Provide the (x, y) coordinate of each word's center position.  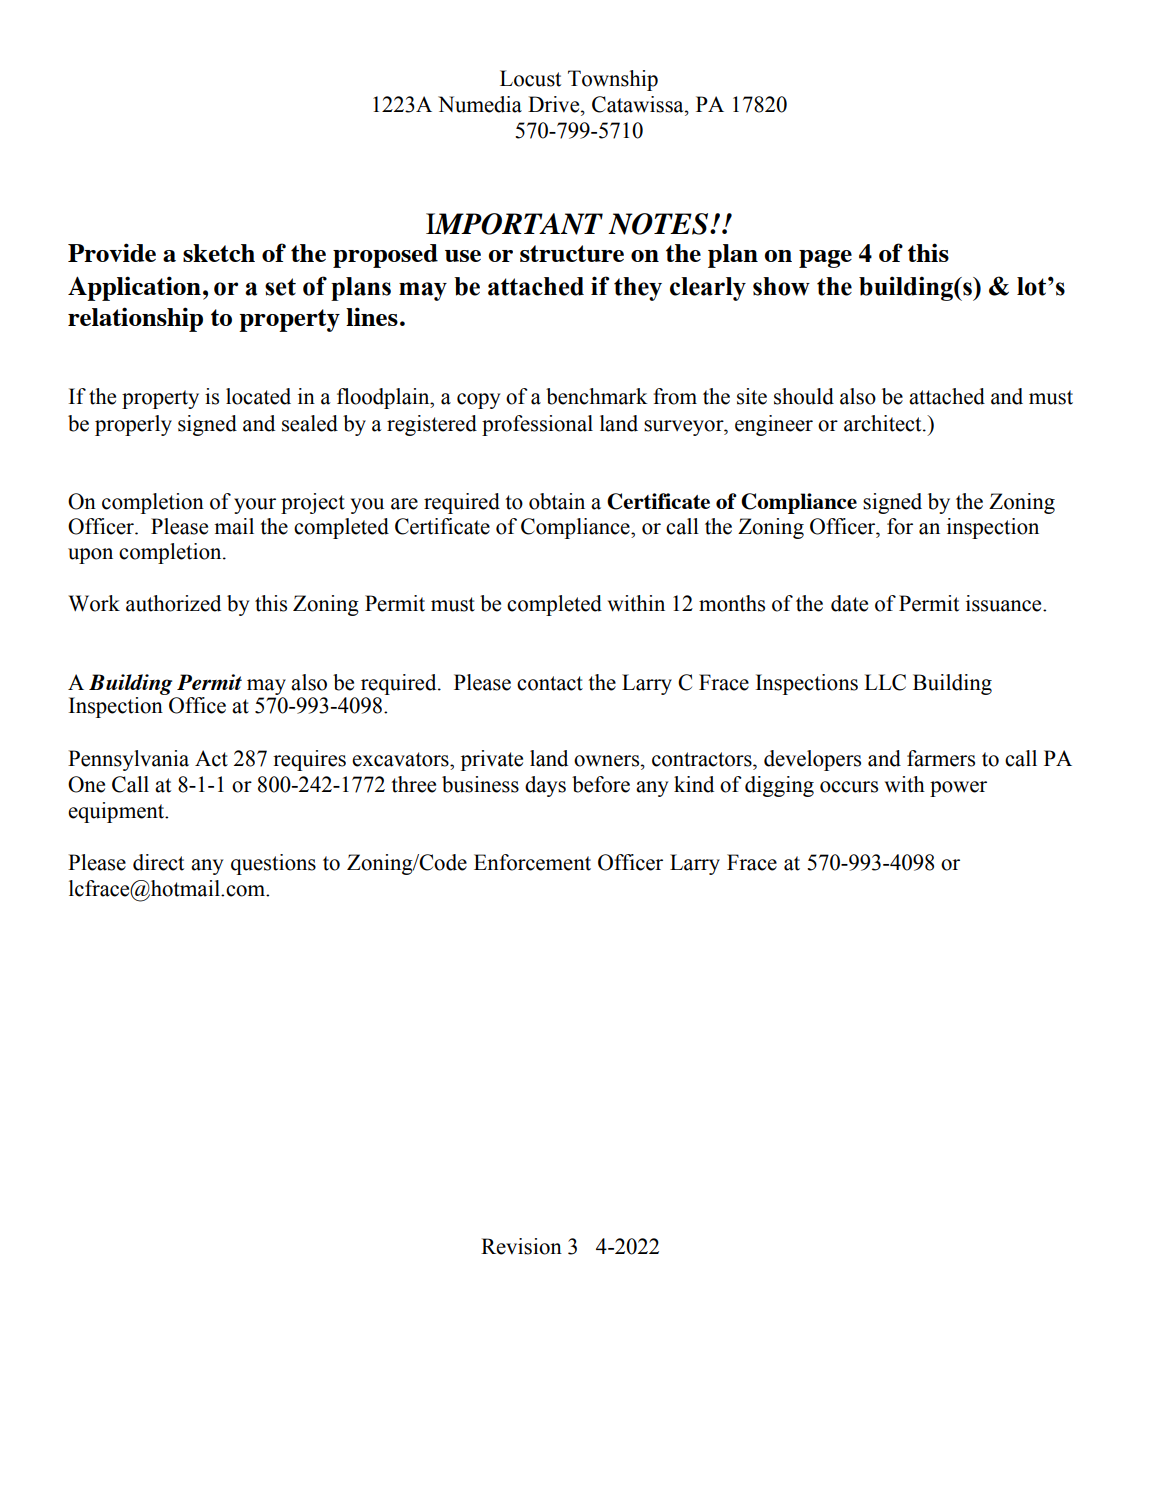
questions (273, 864)
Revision (521, 1246)
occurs (849, 787)
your (255, 506)
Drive (555, 104)
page (825, 259)
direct (158, 862)
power (958, 789)
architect (884, 423)
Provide (112, 252)
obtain (557, 501)
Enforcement (532, 862)
